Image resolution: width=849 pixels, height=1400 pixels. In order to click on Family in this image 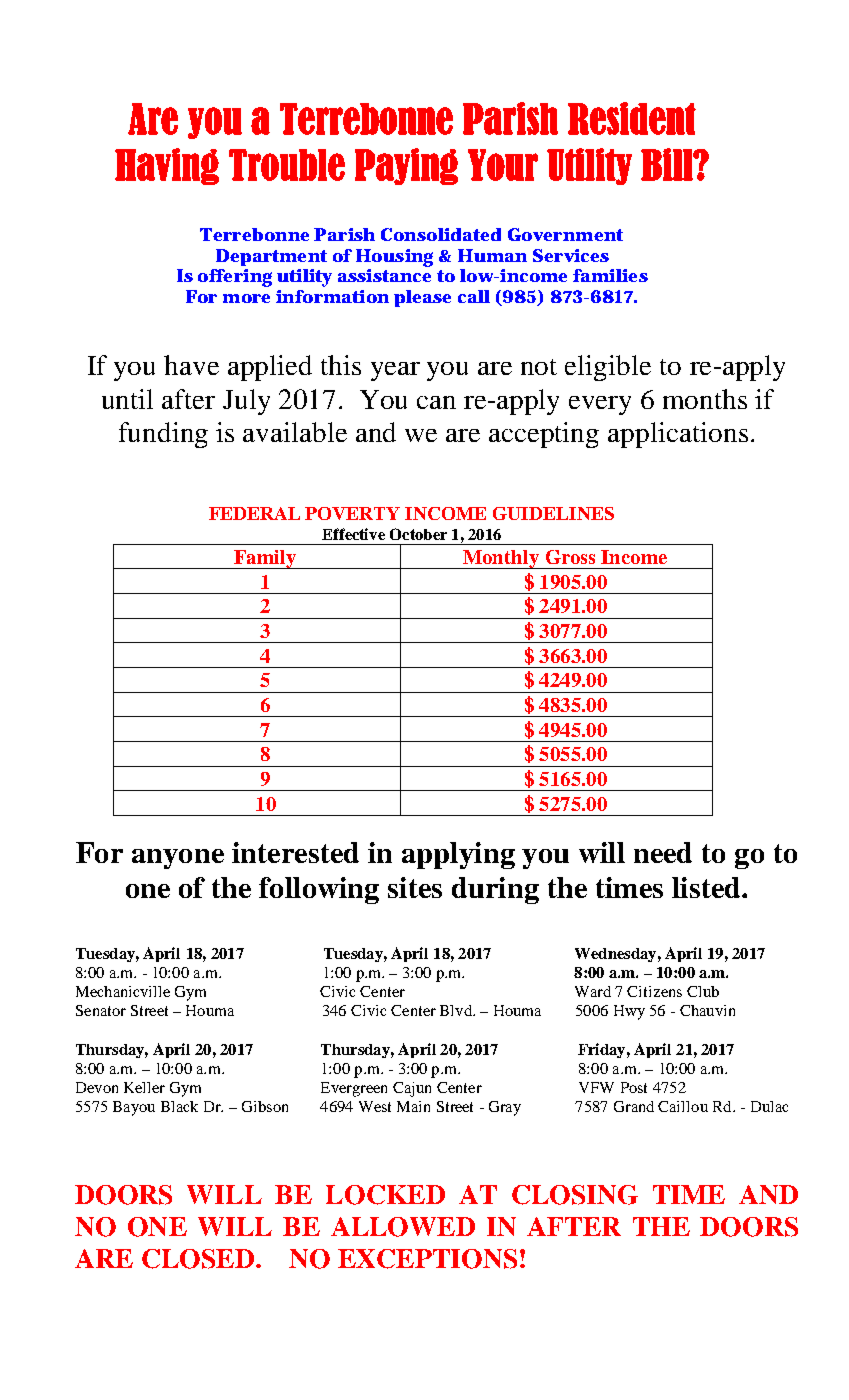, I will do `click(265, 559)`.
